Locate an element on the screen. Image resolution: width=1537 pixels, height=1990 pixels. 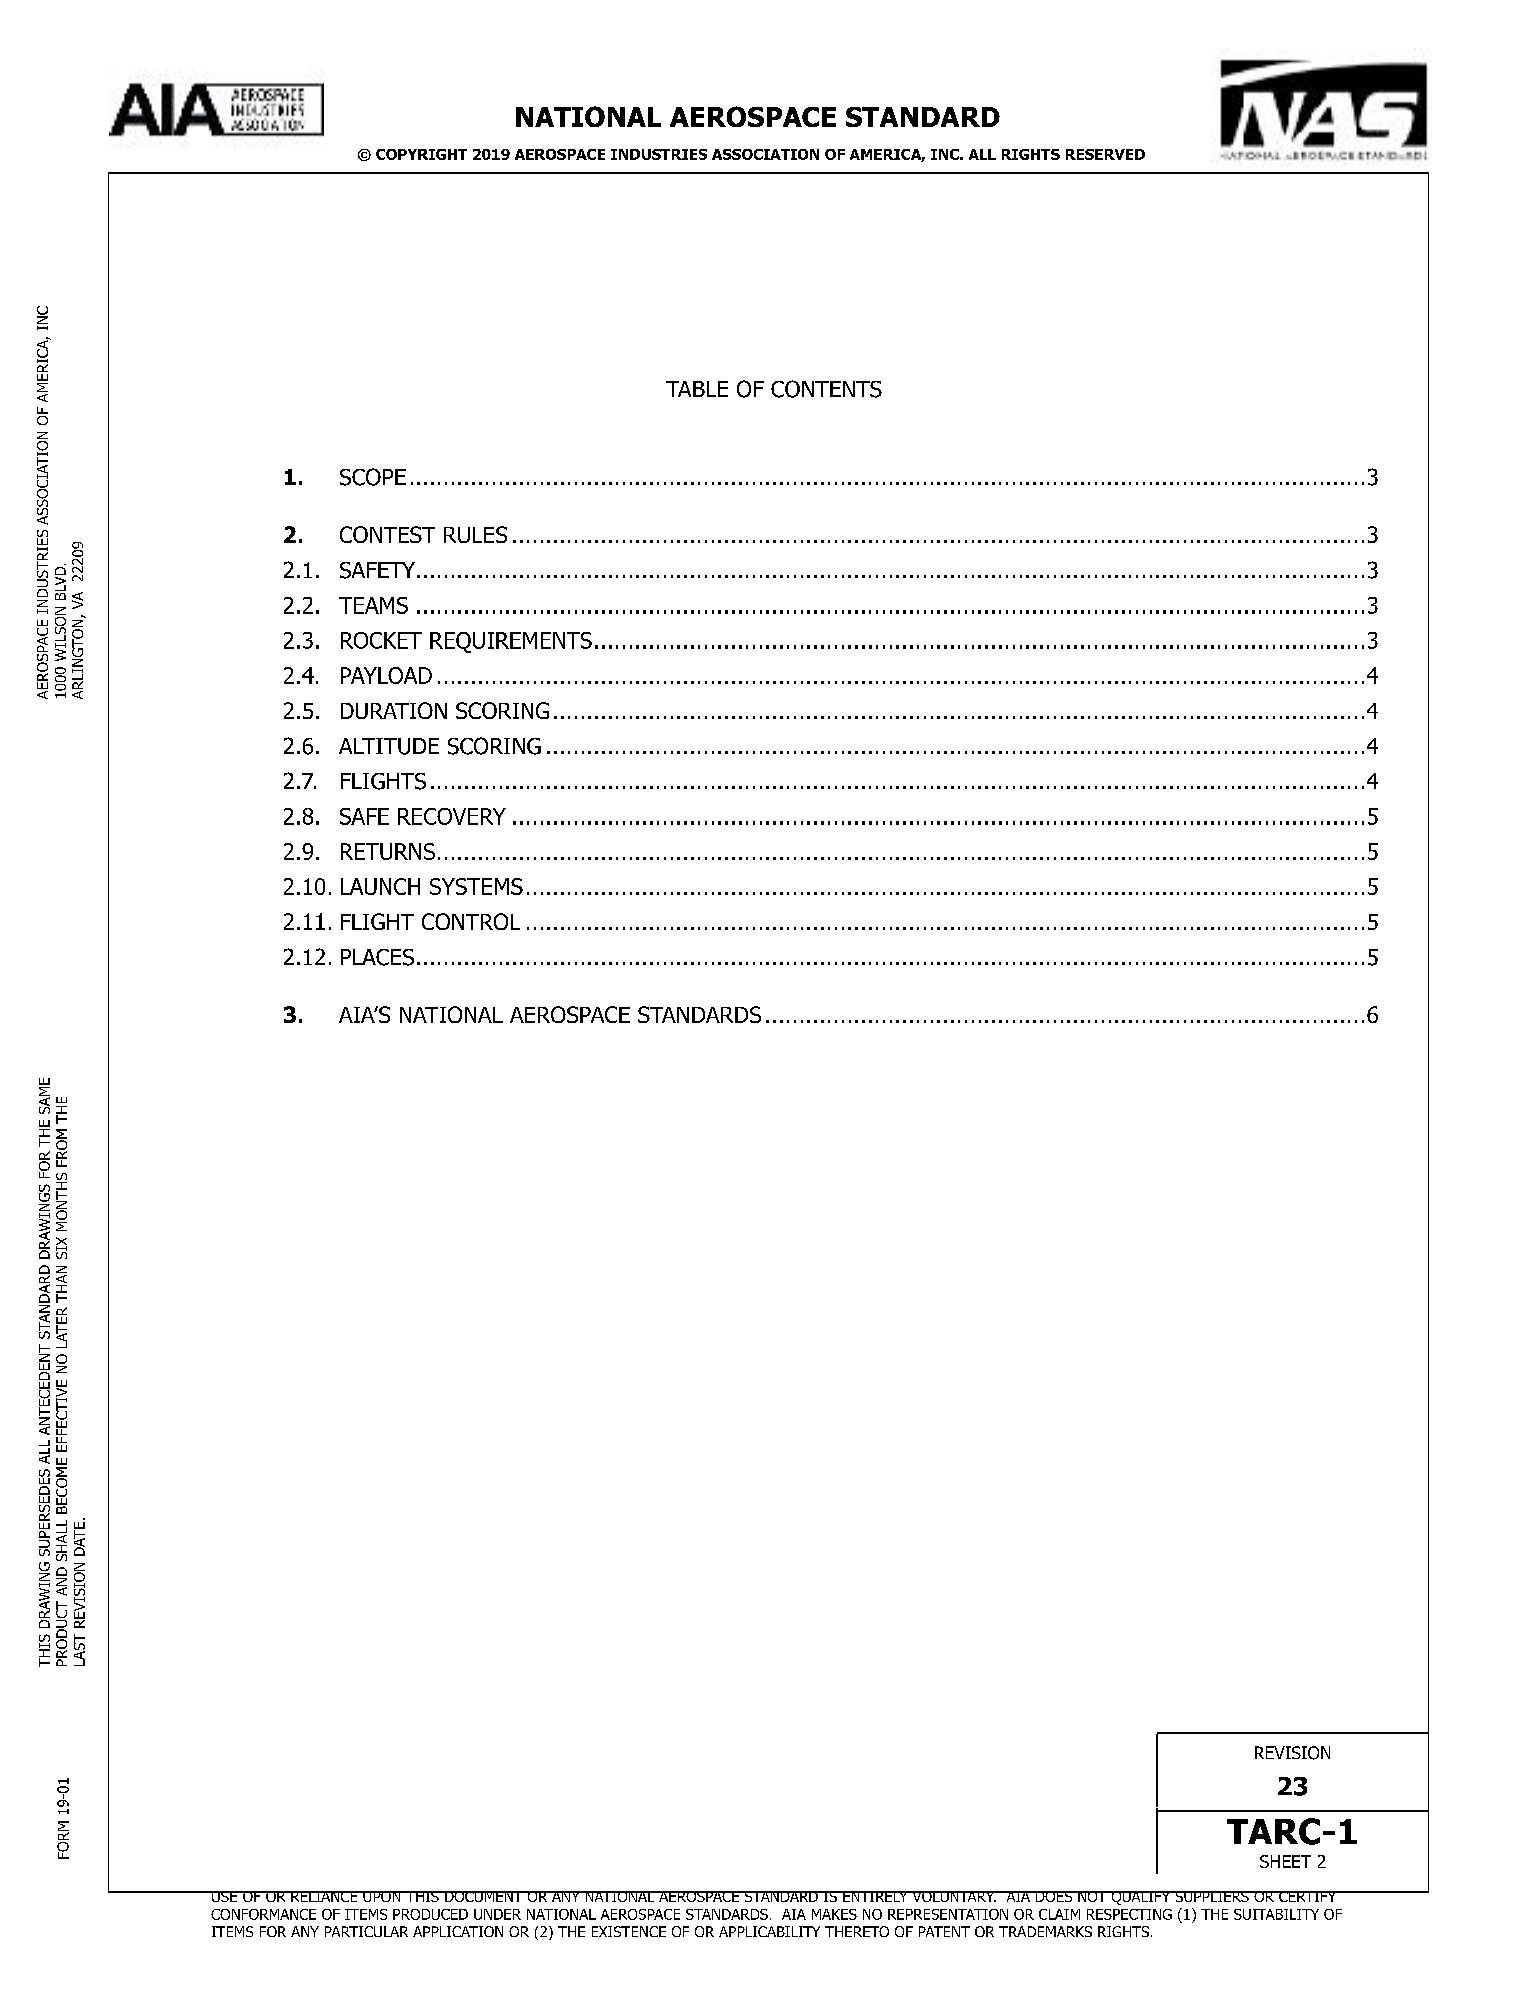
UPON is located at coordinates (382, 1896).
